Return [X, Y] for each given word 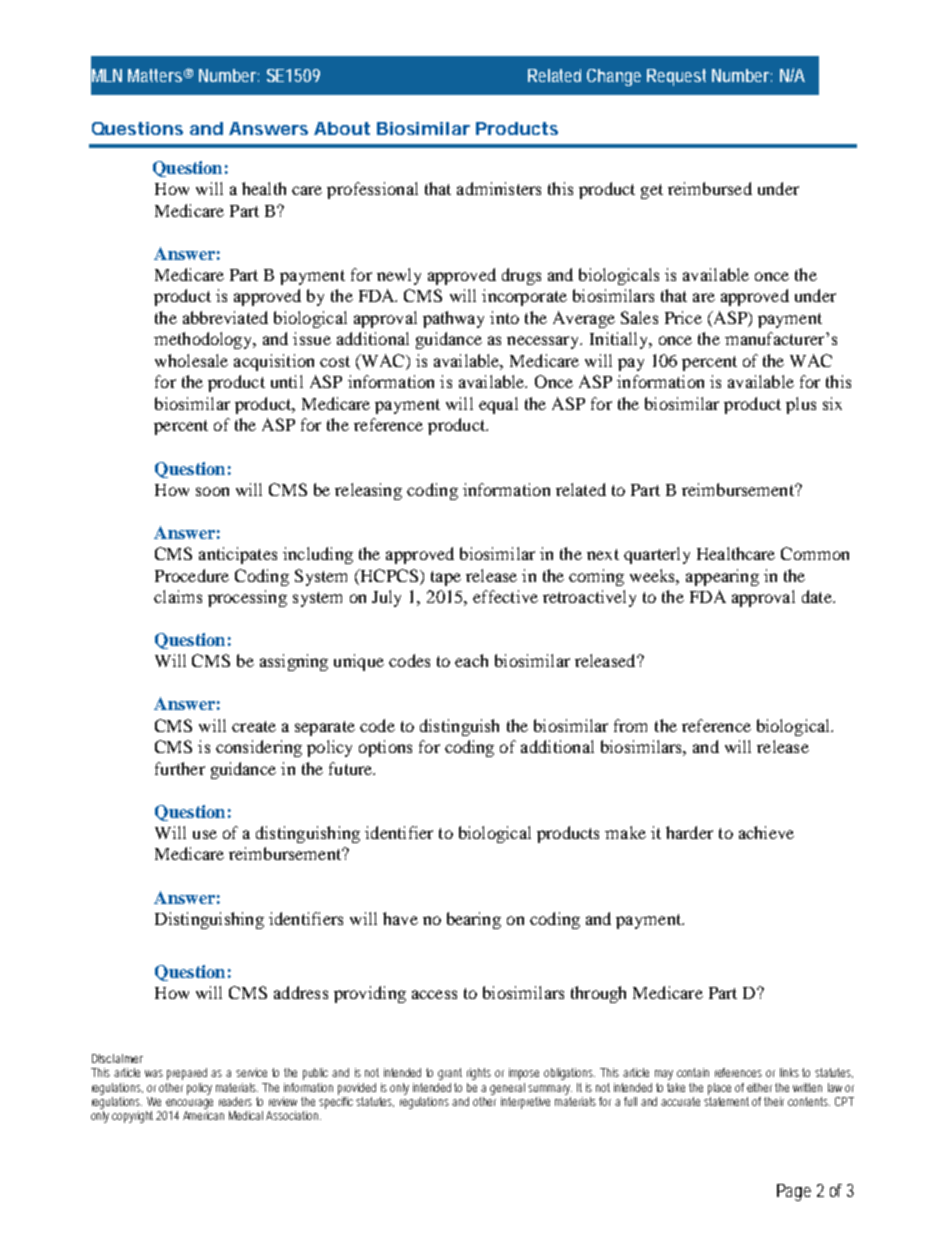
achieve [766, 832]
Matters [155, 75]
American [203, 1115]
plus [801, 405]
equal [498, 405]
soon [212, 491]
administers [499, 188]
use [205, 834]
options [385, 748]
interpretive [525, 1103]
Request [676, 77]
